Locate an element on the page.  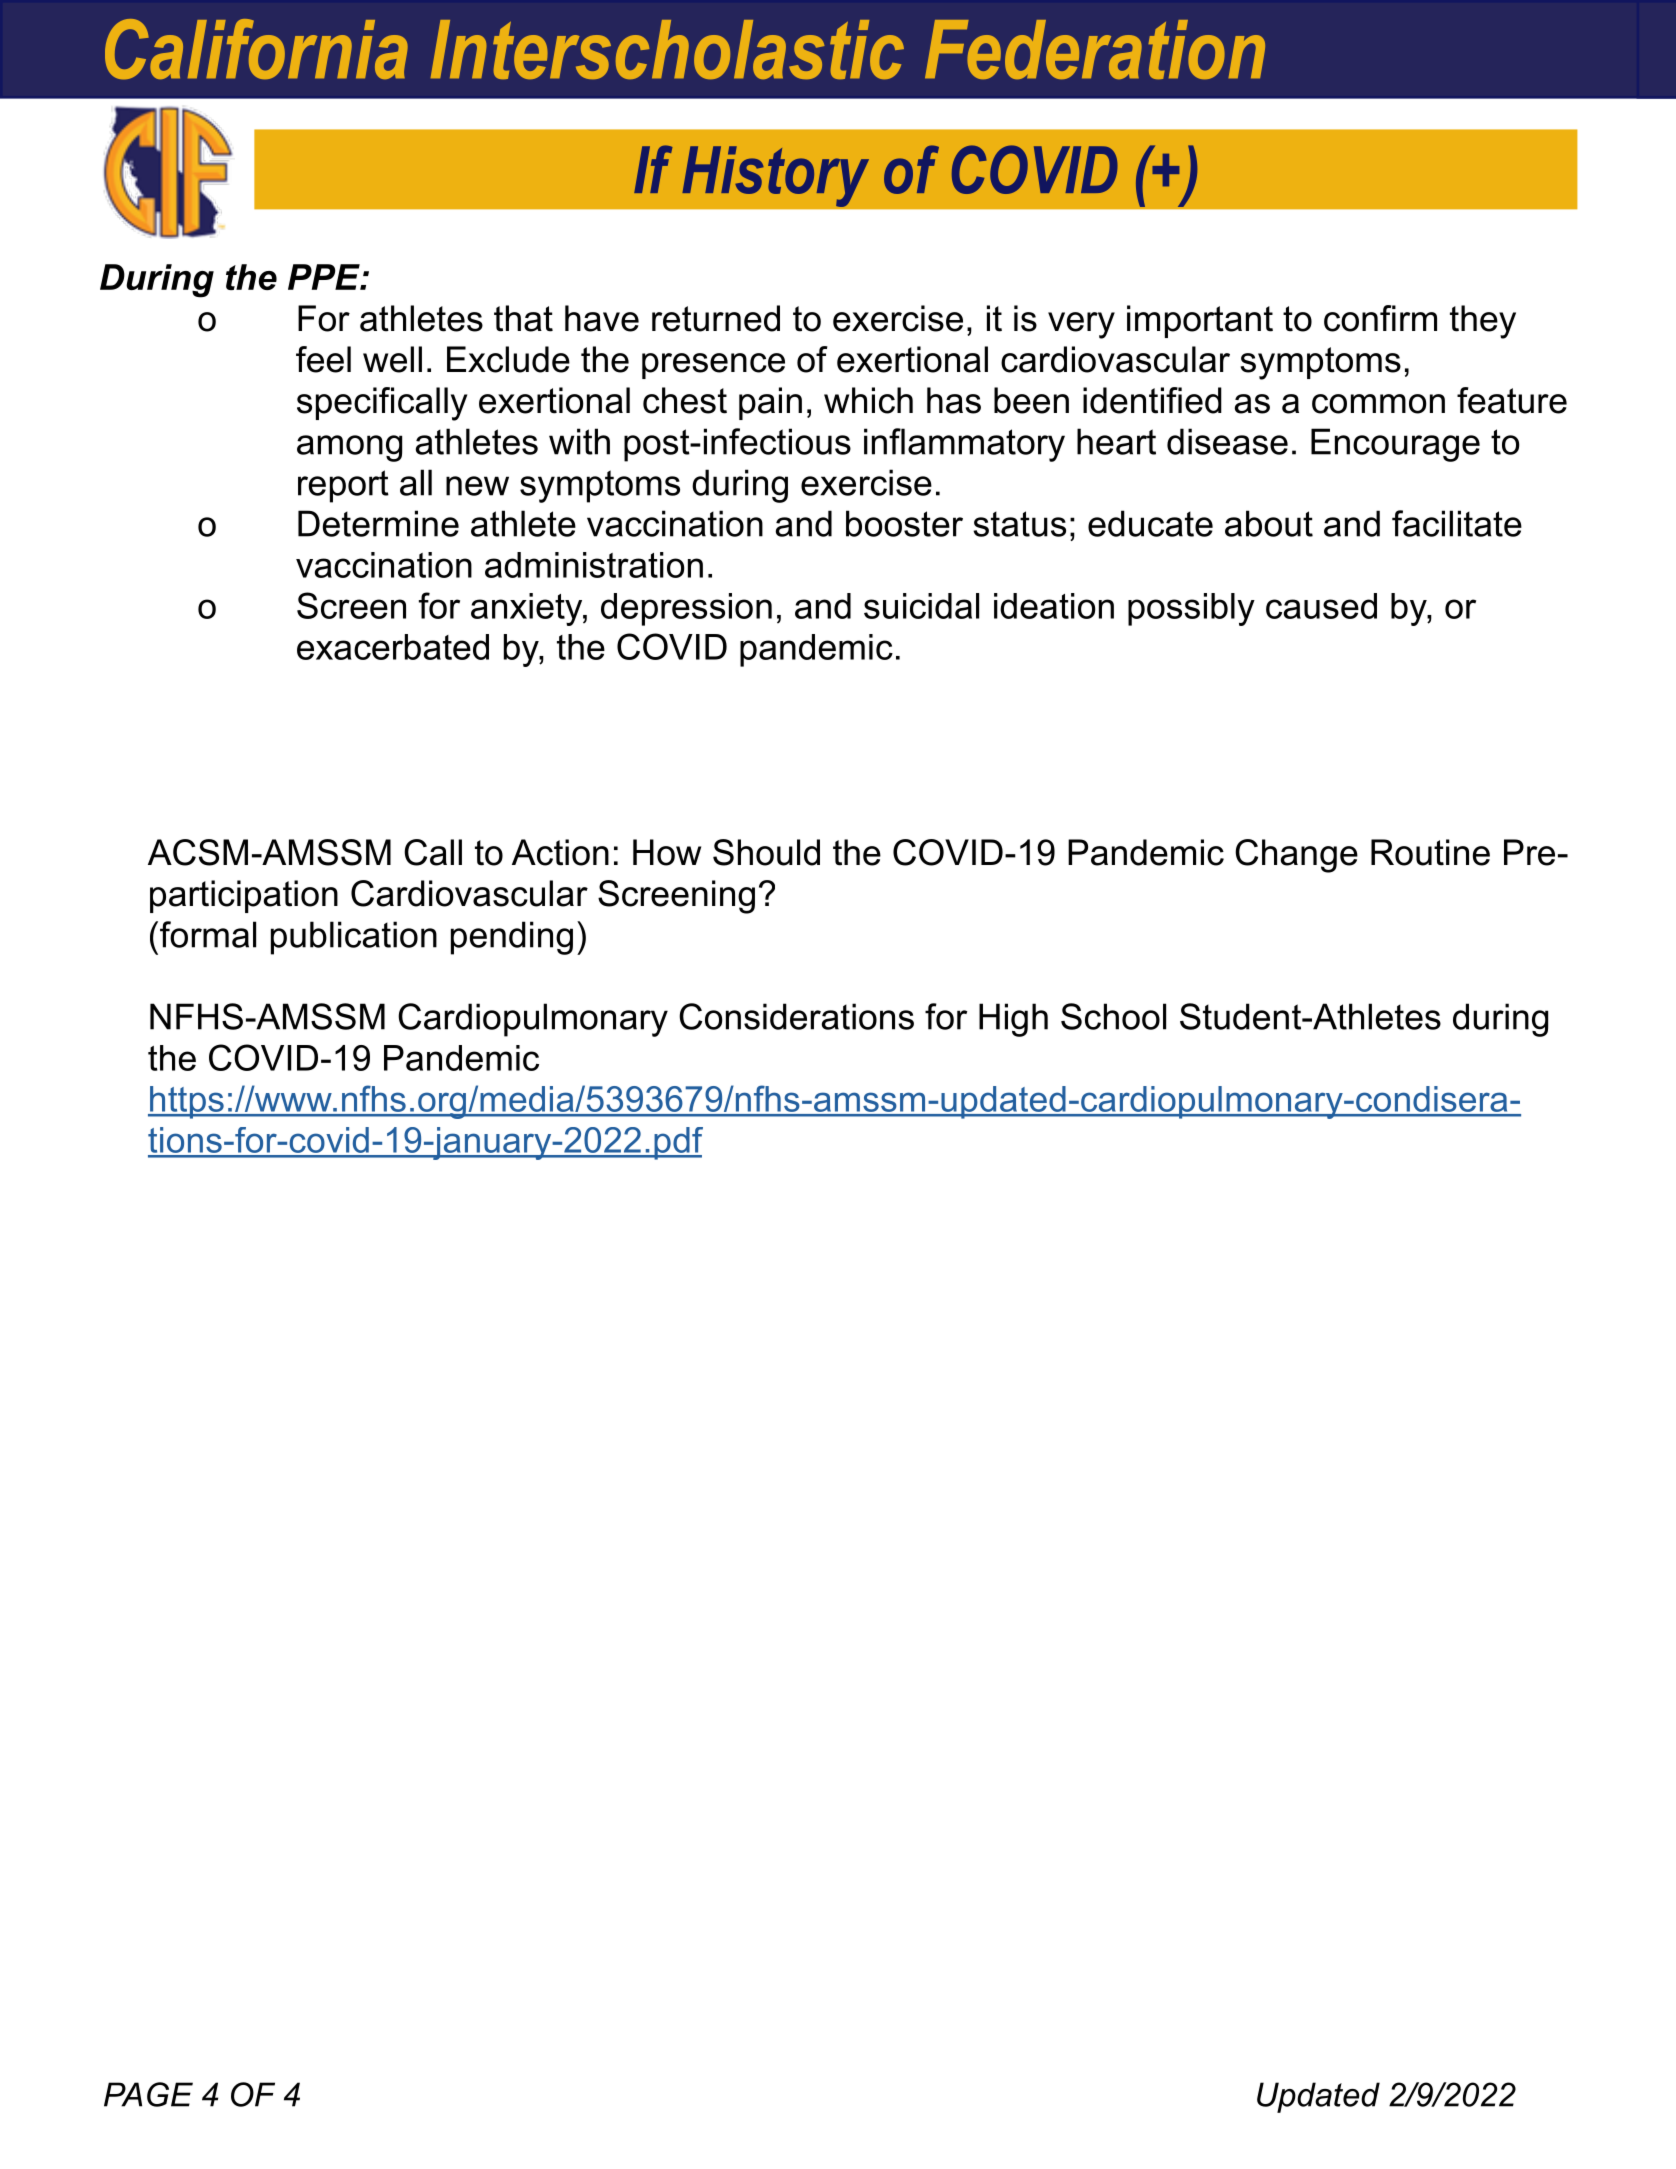
exacerbated is located at coordinates (393, 647).
